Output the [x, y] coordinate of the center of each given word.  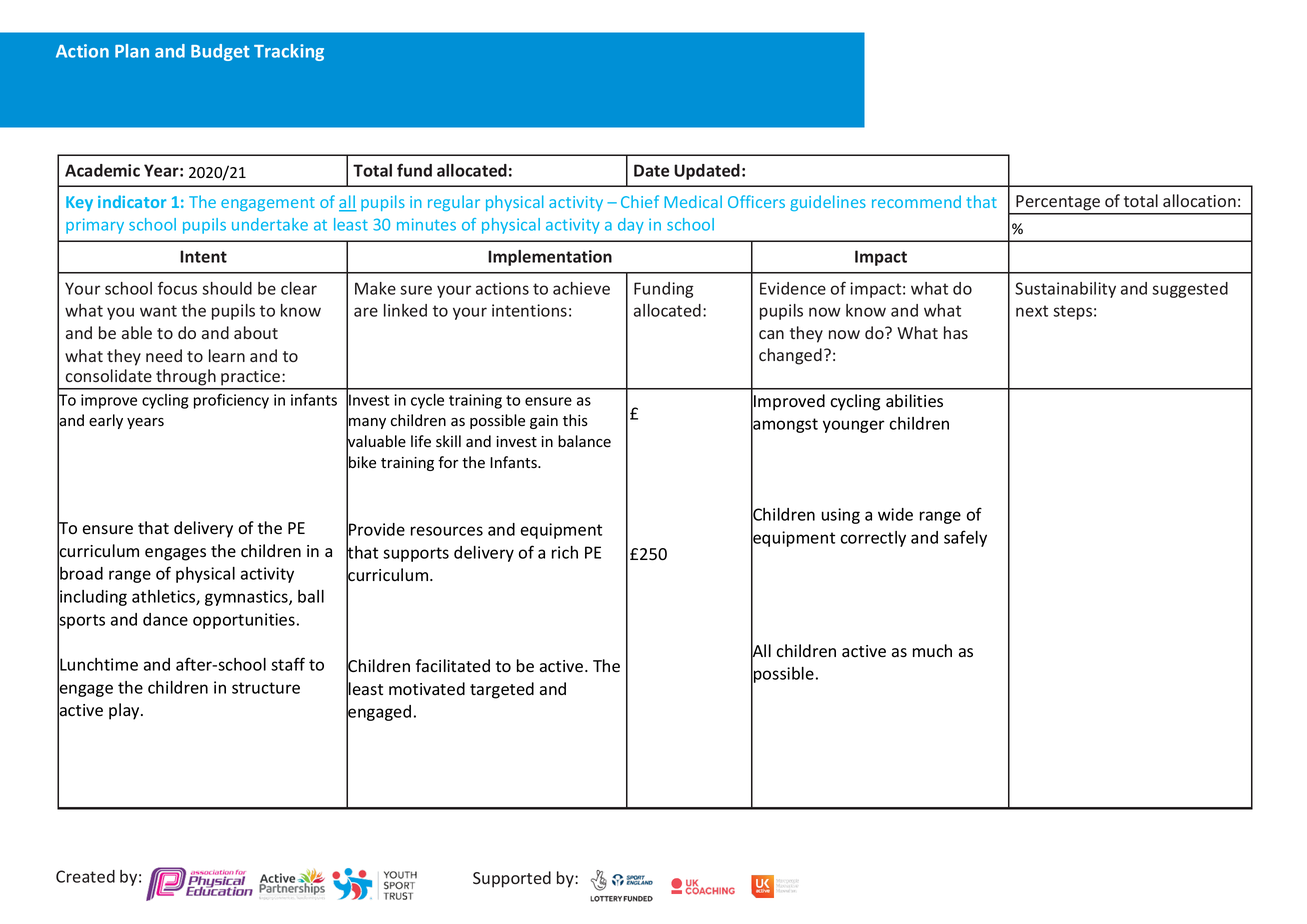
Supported [512, 879]
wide [895, 514]
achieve [581, 288]
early [106, 421]
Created [85, 876]
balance [584, 441]
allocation [1199, 200]
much [932, 651]
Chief [640, 201]
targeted [502, 690]
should [227, 288]
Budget [220, 52]
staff [288, 664]
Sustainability [1065, 290]
